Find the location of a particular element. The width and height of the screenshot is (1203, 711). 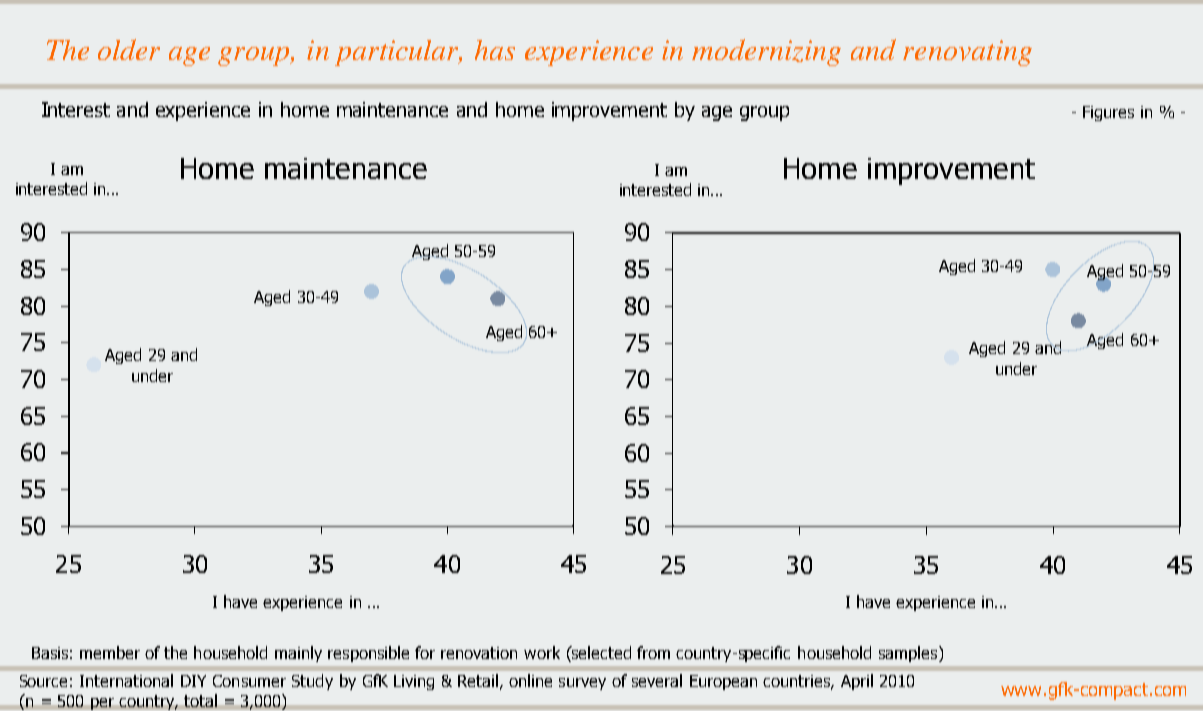

survey is located at coordinates (582, 684).
